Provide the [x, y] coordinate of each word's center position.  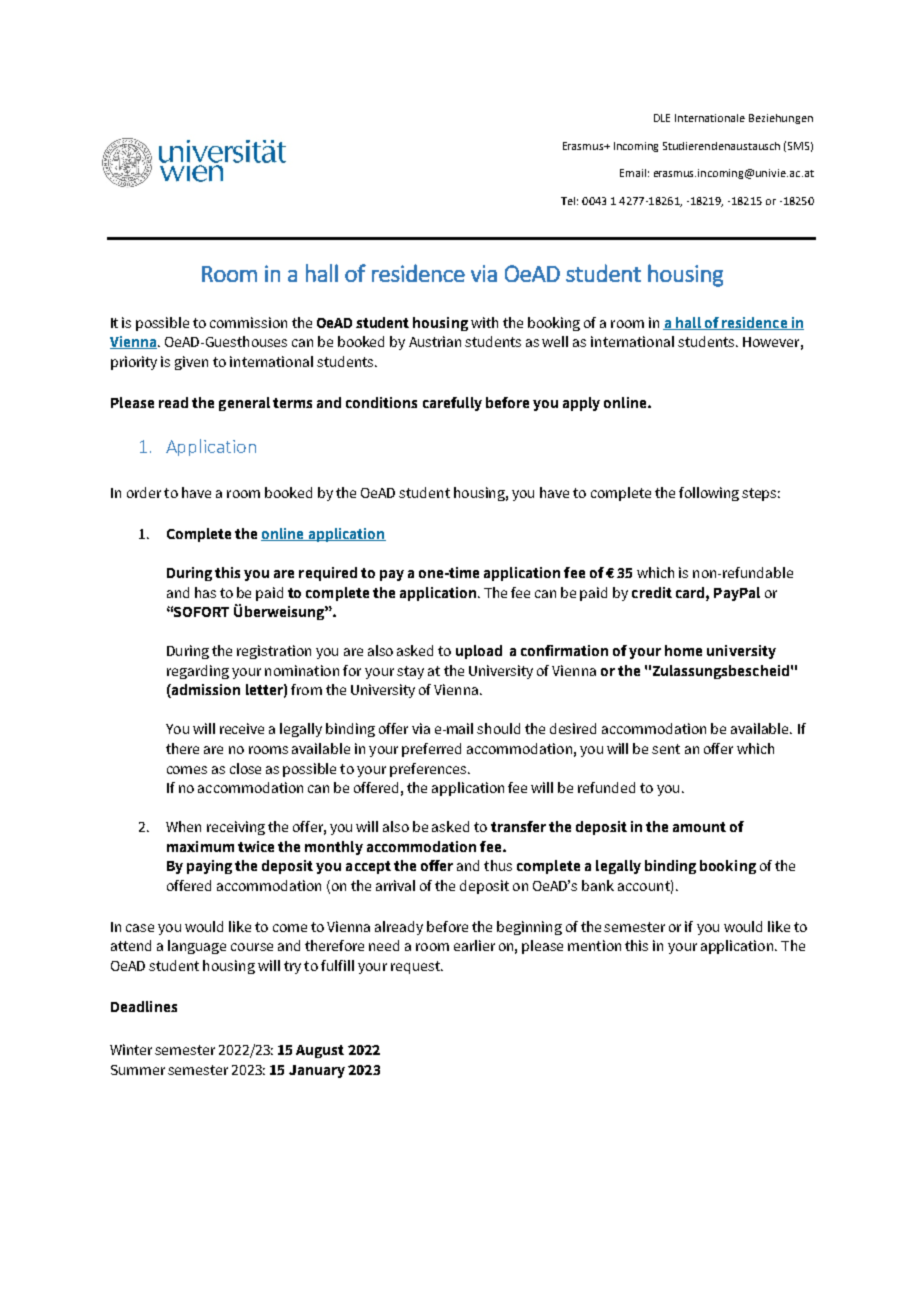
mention [594, 945]
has [205, 592]
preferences [428, 770]
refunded [606, 787]
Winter [131, 1049]
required [328, 574]
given [191, 363]
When [183, 826]
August [320, 1051]
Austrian [435, 341]
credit [652, 592]
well [555, 341]
